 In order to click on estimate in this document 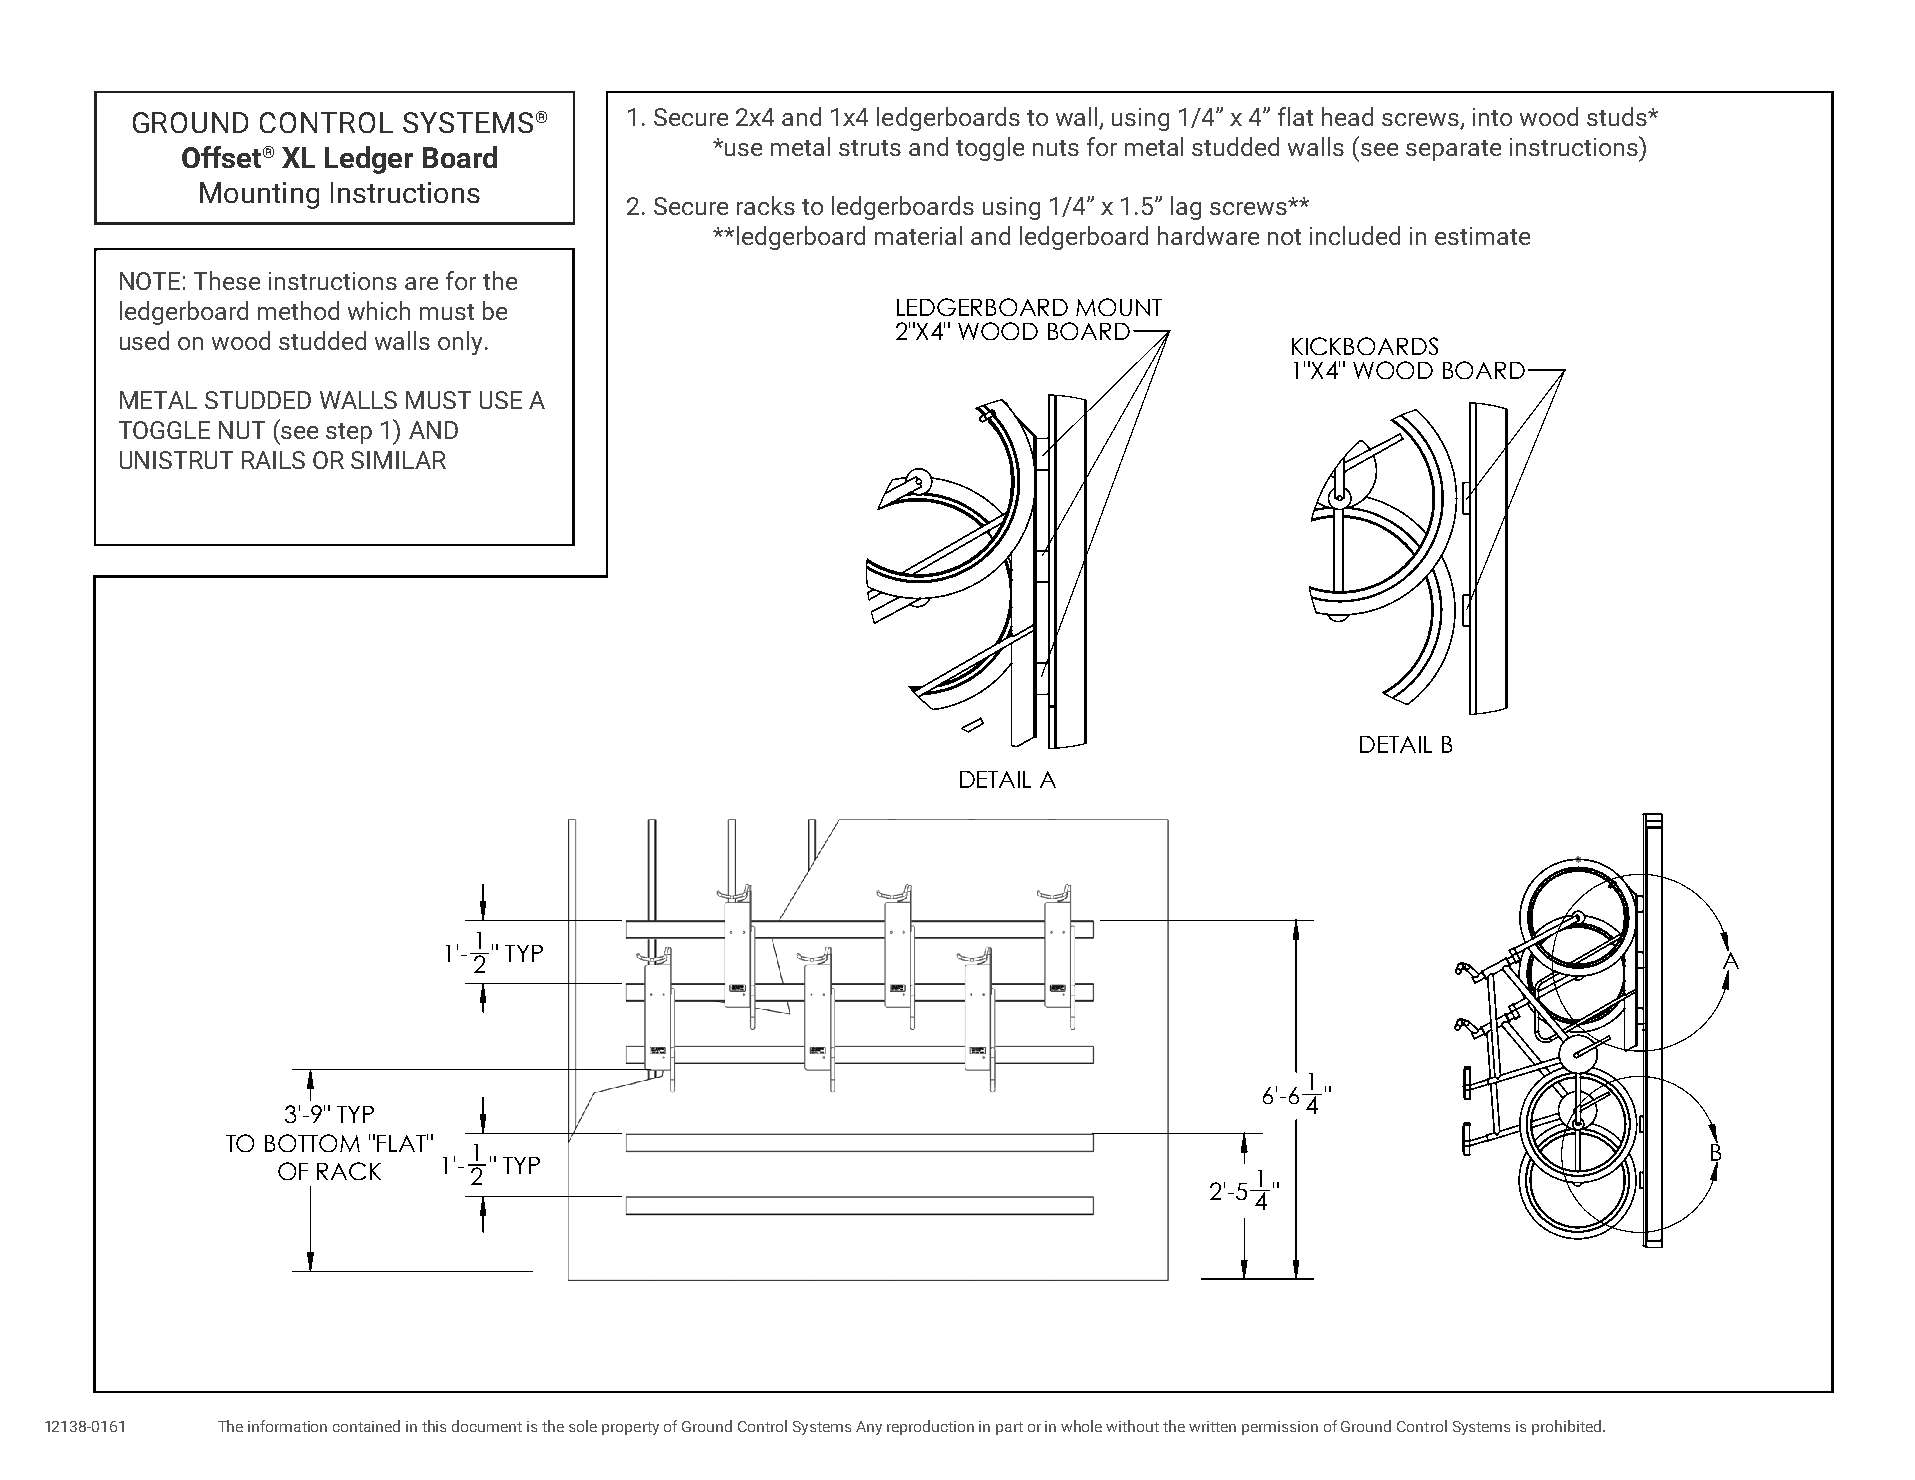, I will do `click(1482, 236)`.
